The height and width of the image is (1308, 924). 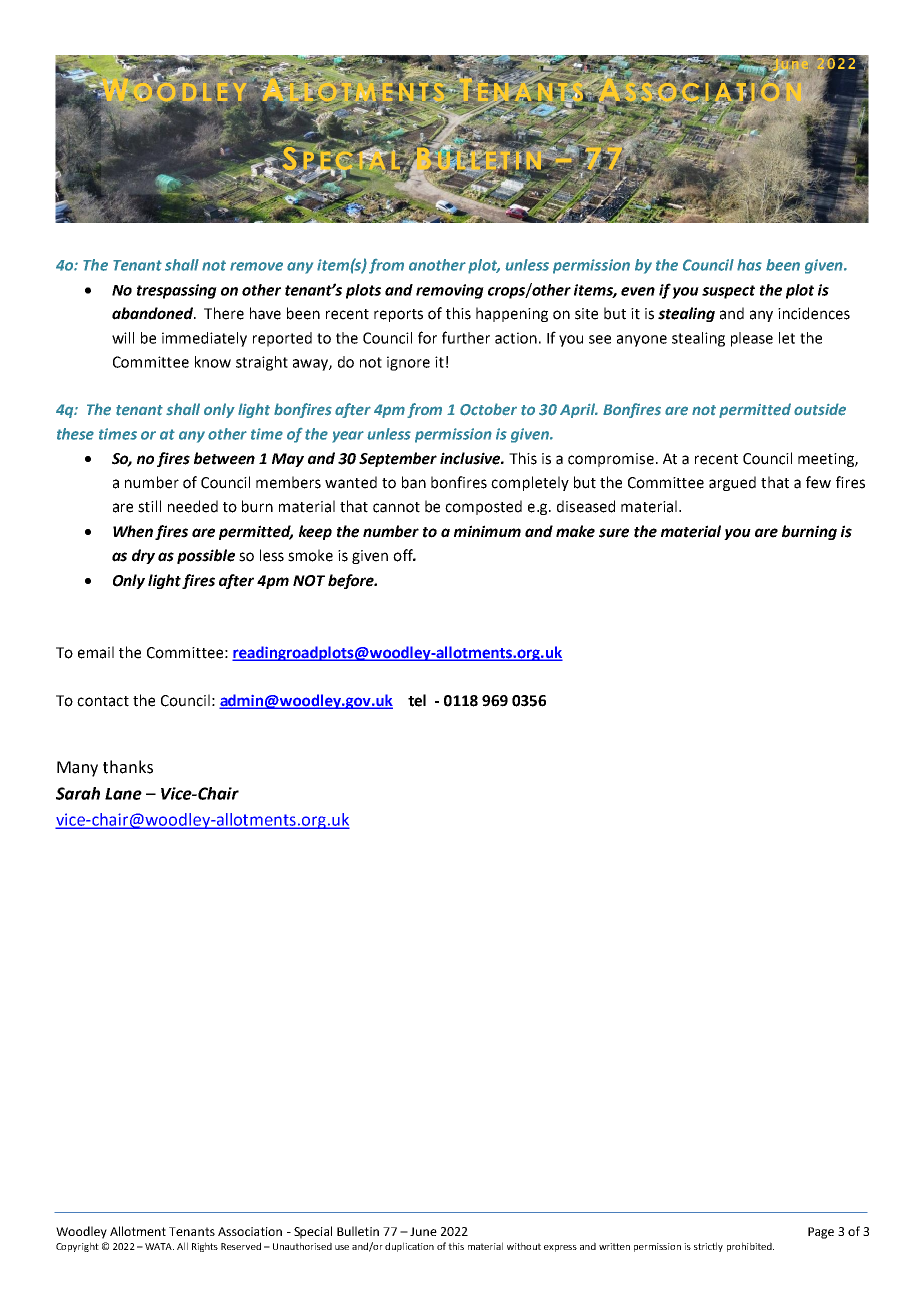 I want to click on Lane, so click(x=123, y=794).
